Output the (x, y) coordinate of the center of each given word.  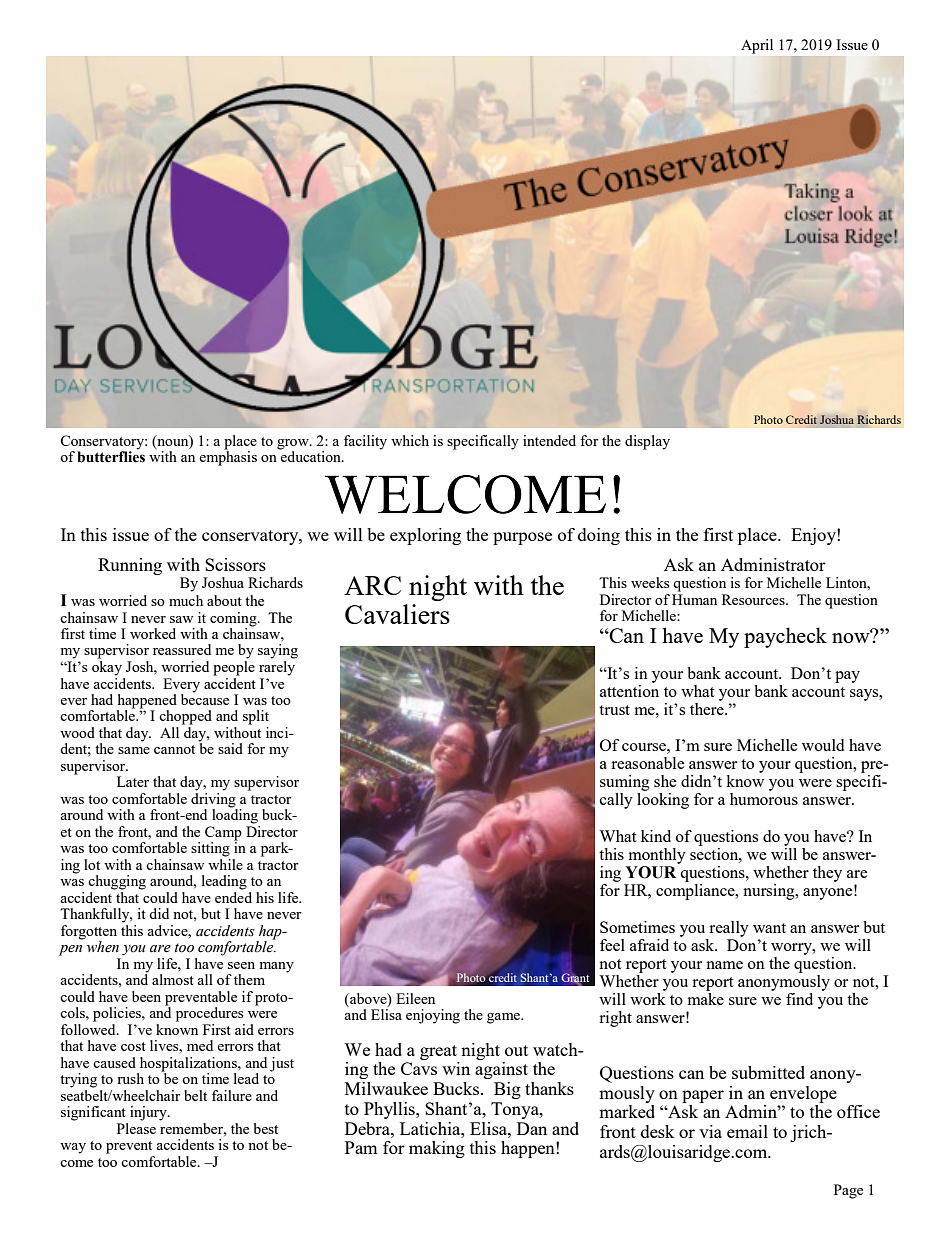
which (410, 440)
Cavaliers (397, 614)
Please (136, 1127)
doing (599, 536)
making (437, 1149)
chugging (117, 882)
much (186, 600)
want (769, 928)
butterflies (111, 456)
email (747, 1131)
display (647, 442)
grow (294, 445)
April (757, 46)
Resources (754, 599)
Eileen (415, 998)
